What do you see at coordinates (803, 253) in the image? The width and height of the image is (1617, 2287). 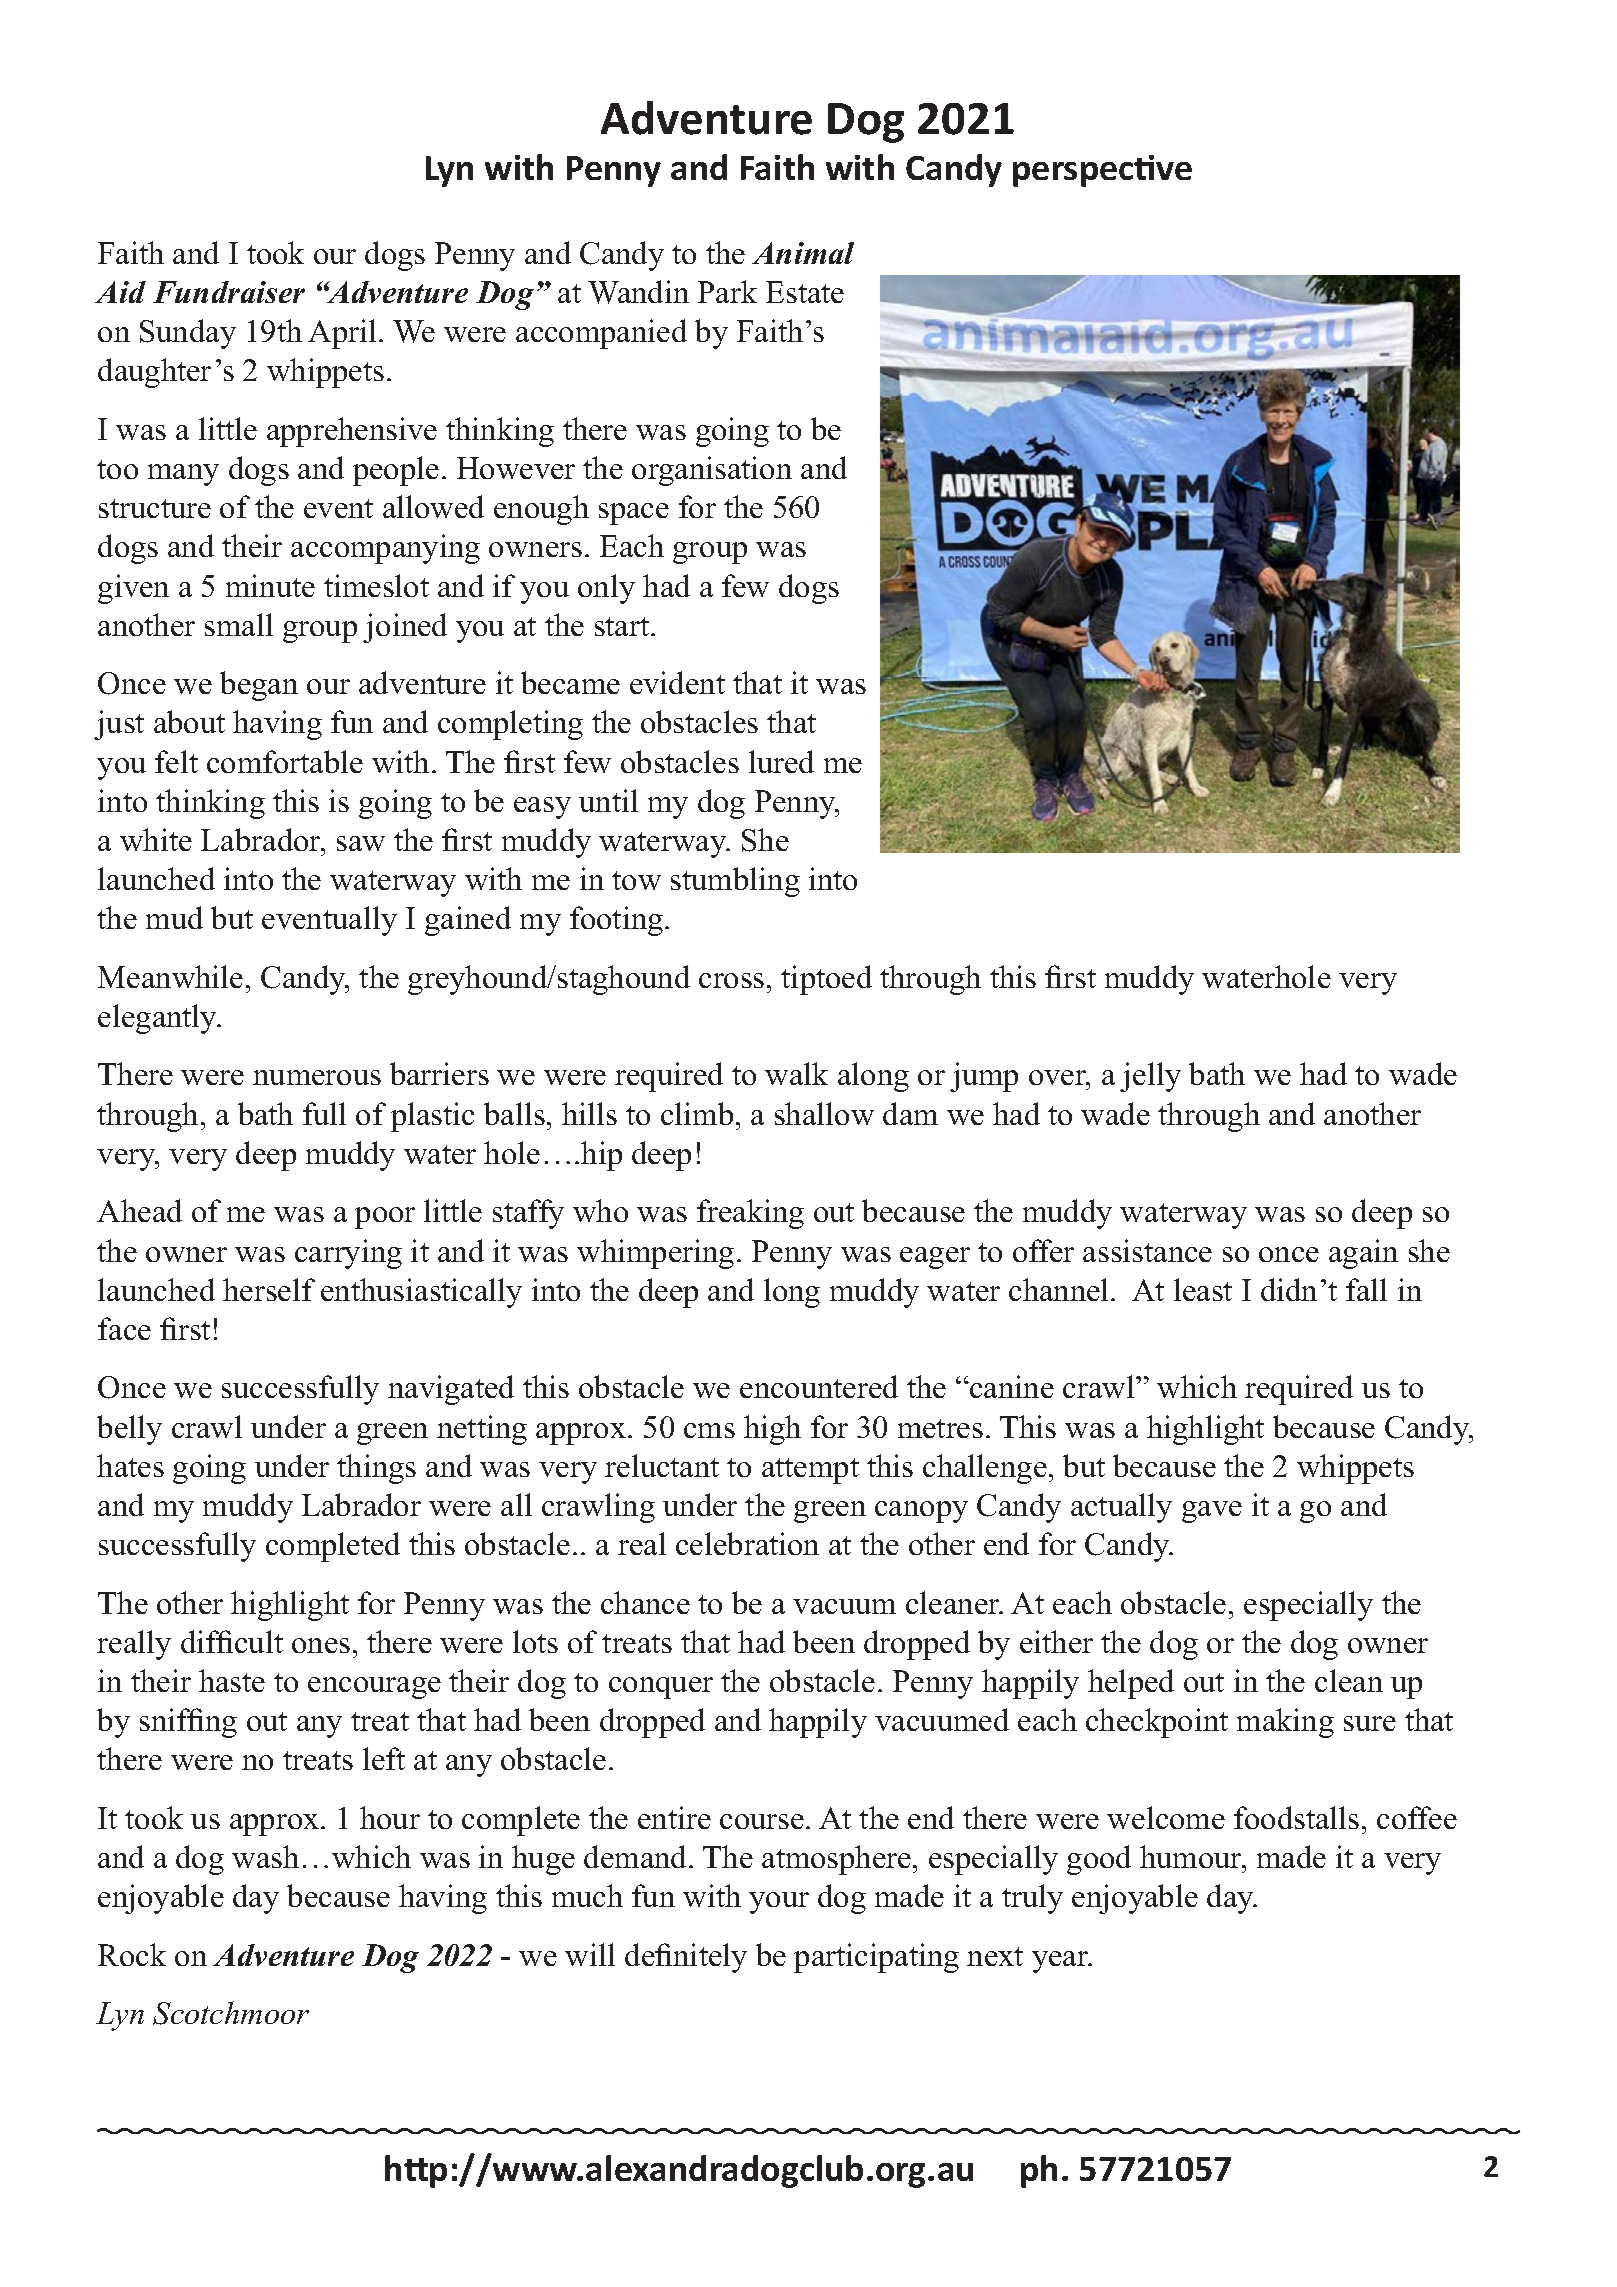 I see `Animal` at bounding box center [803, 253].
